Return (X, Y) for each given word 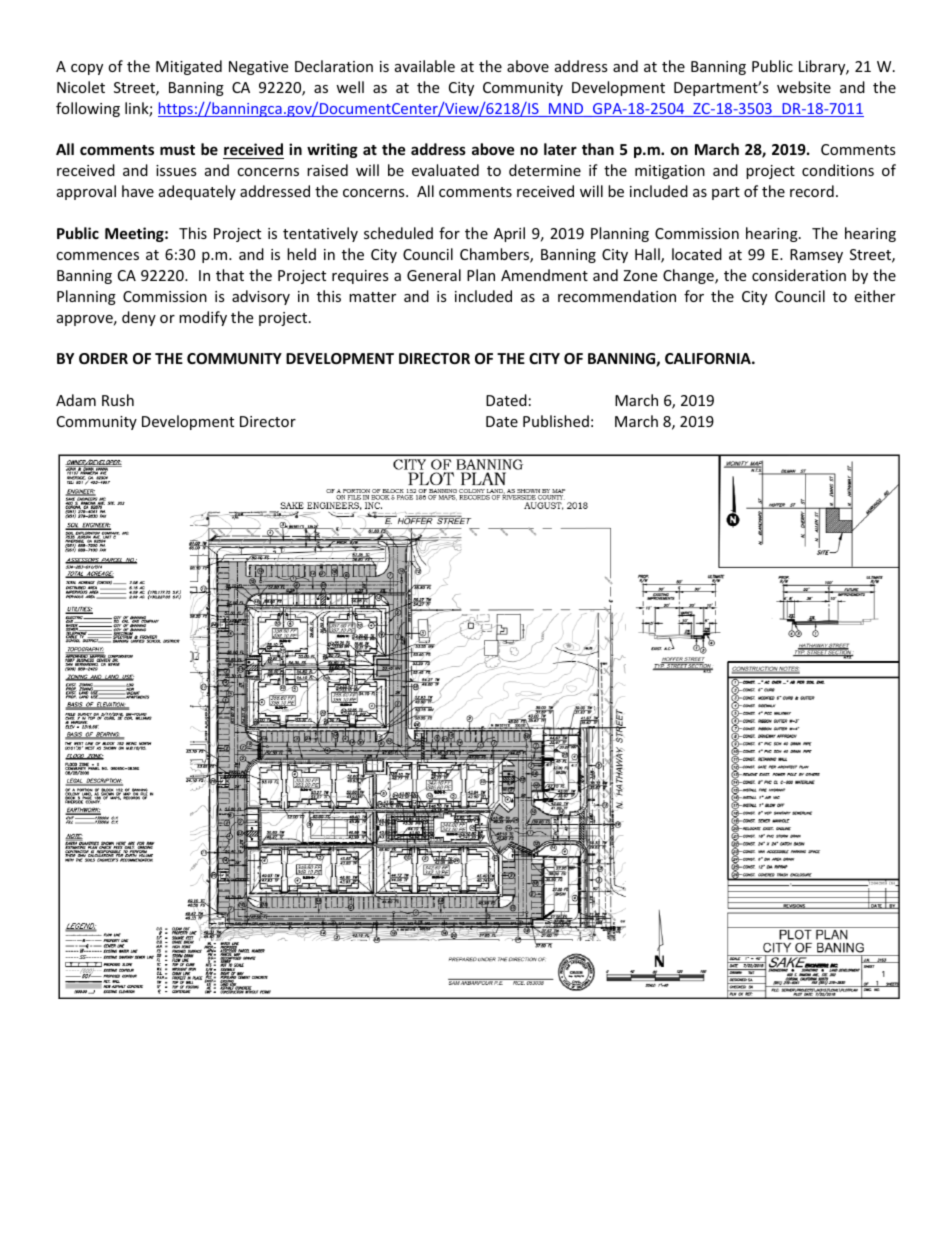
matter (372, 297)
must (177, 150)
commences (97, 256)
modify (203, 318)
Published (556, 421)
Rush (118, 400)
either (874, 296)
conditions (838, 170)
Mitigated (189, 67)
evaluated (445, 170)
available (425, 66)
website (804, 87)
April (509, 234)
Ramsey (816, 256)
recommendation (617, 296)
